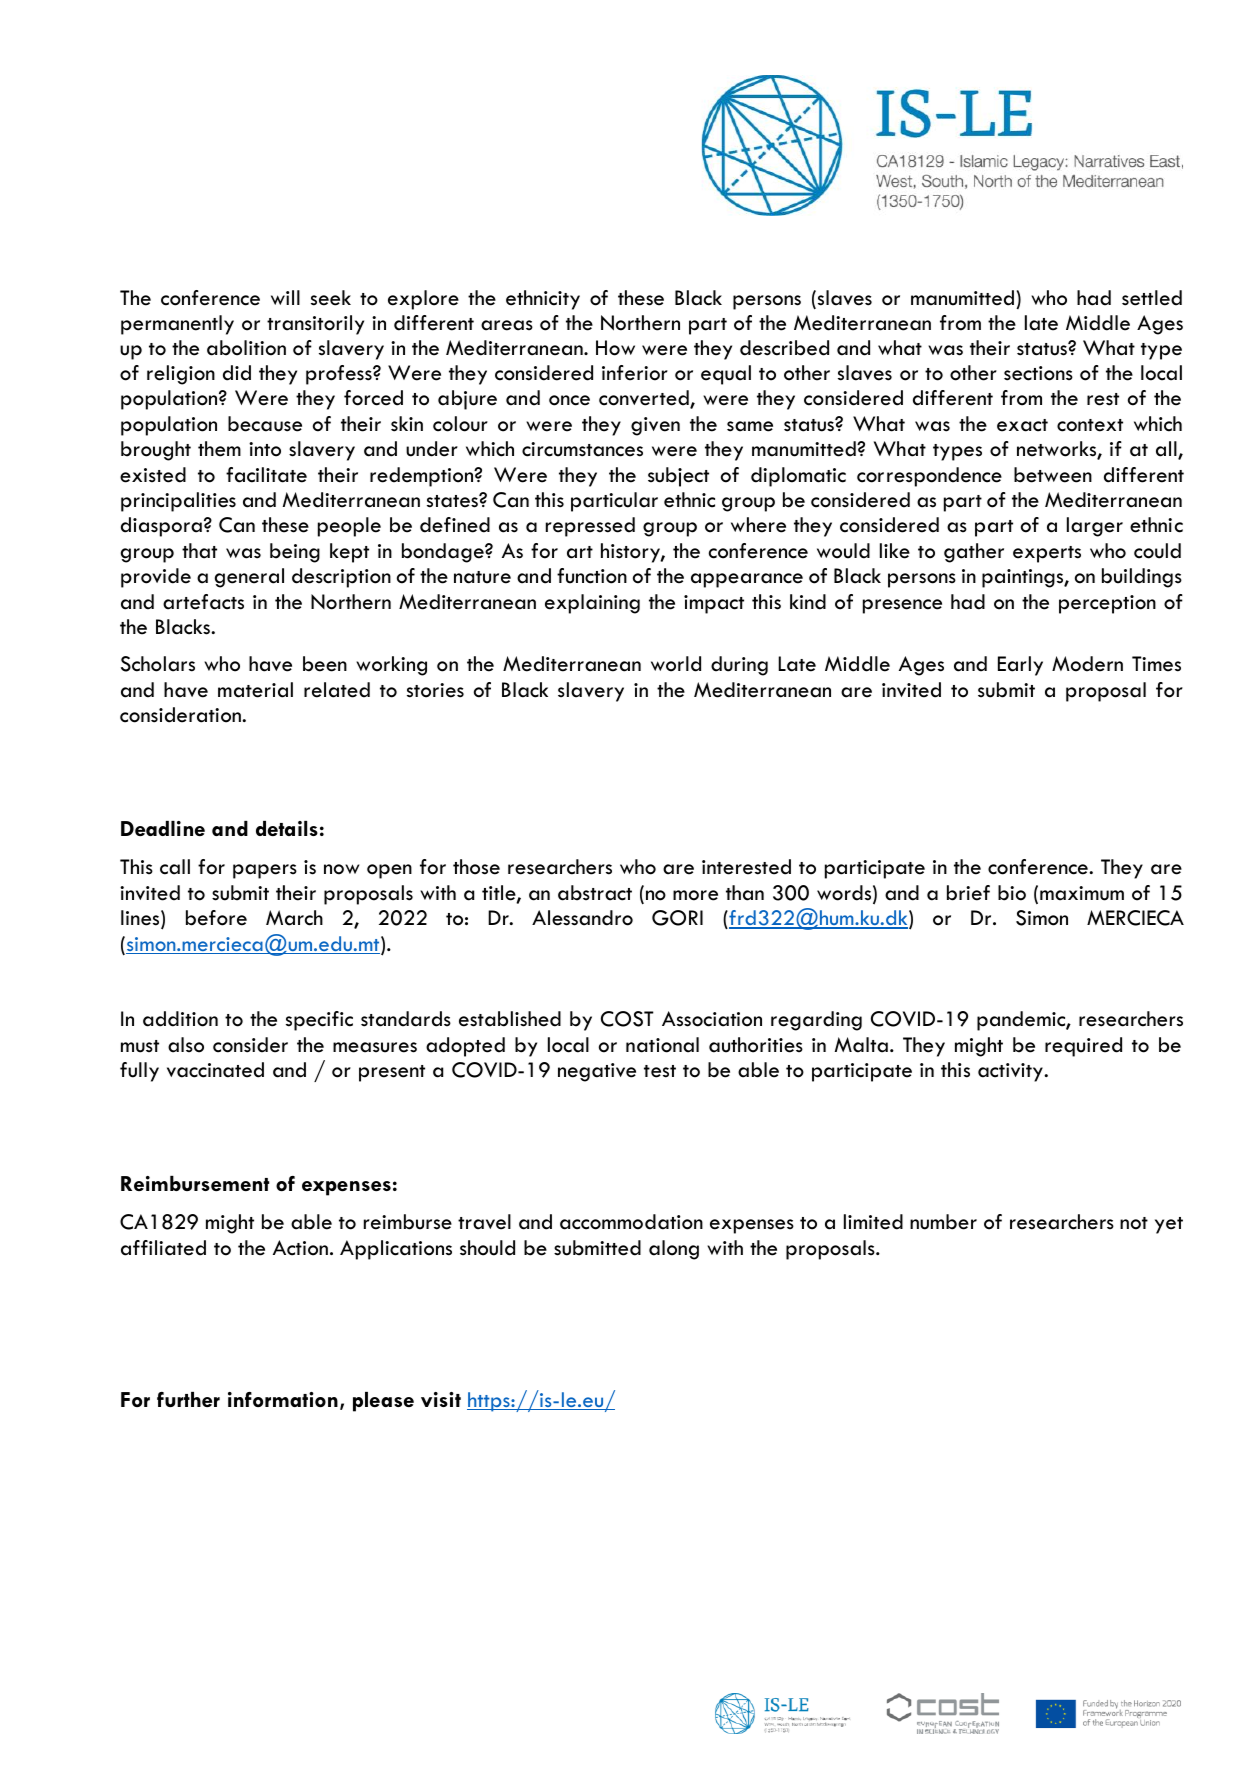 The image size is (1258, 1780). Describe the element at coordinates (265, 871) in the screenshot. I see `papers` at that location.
